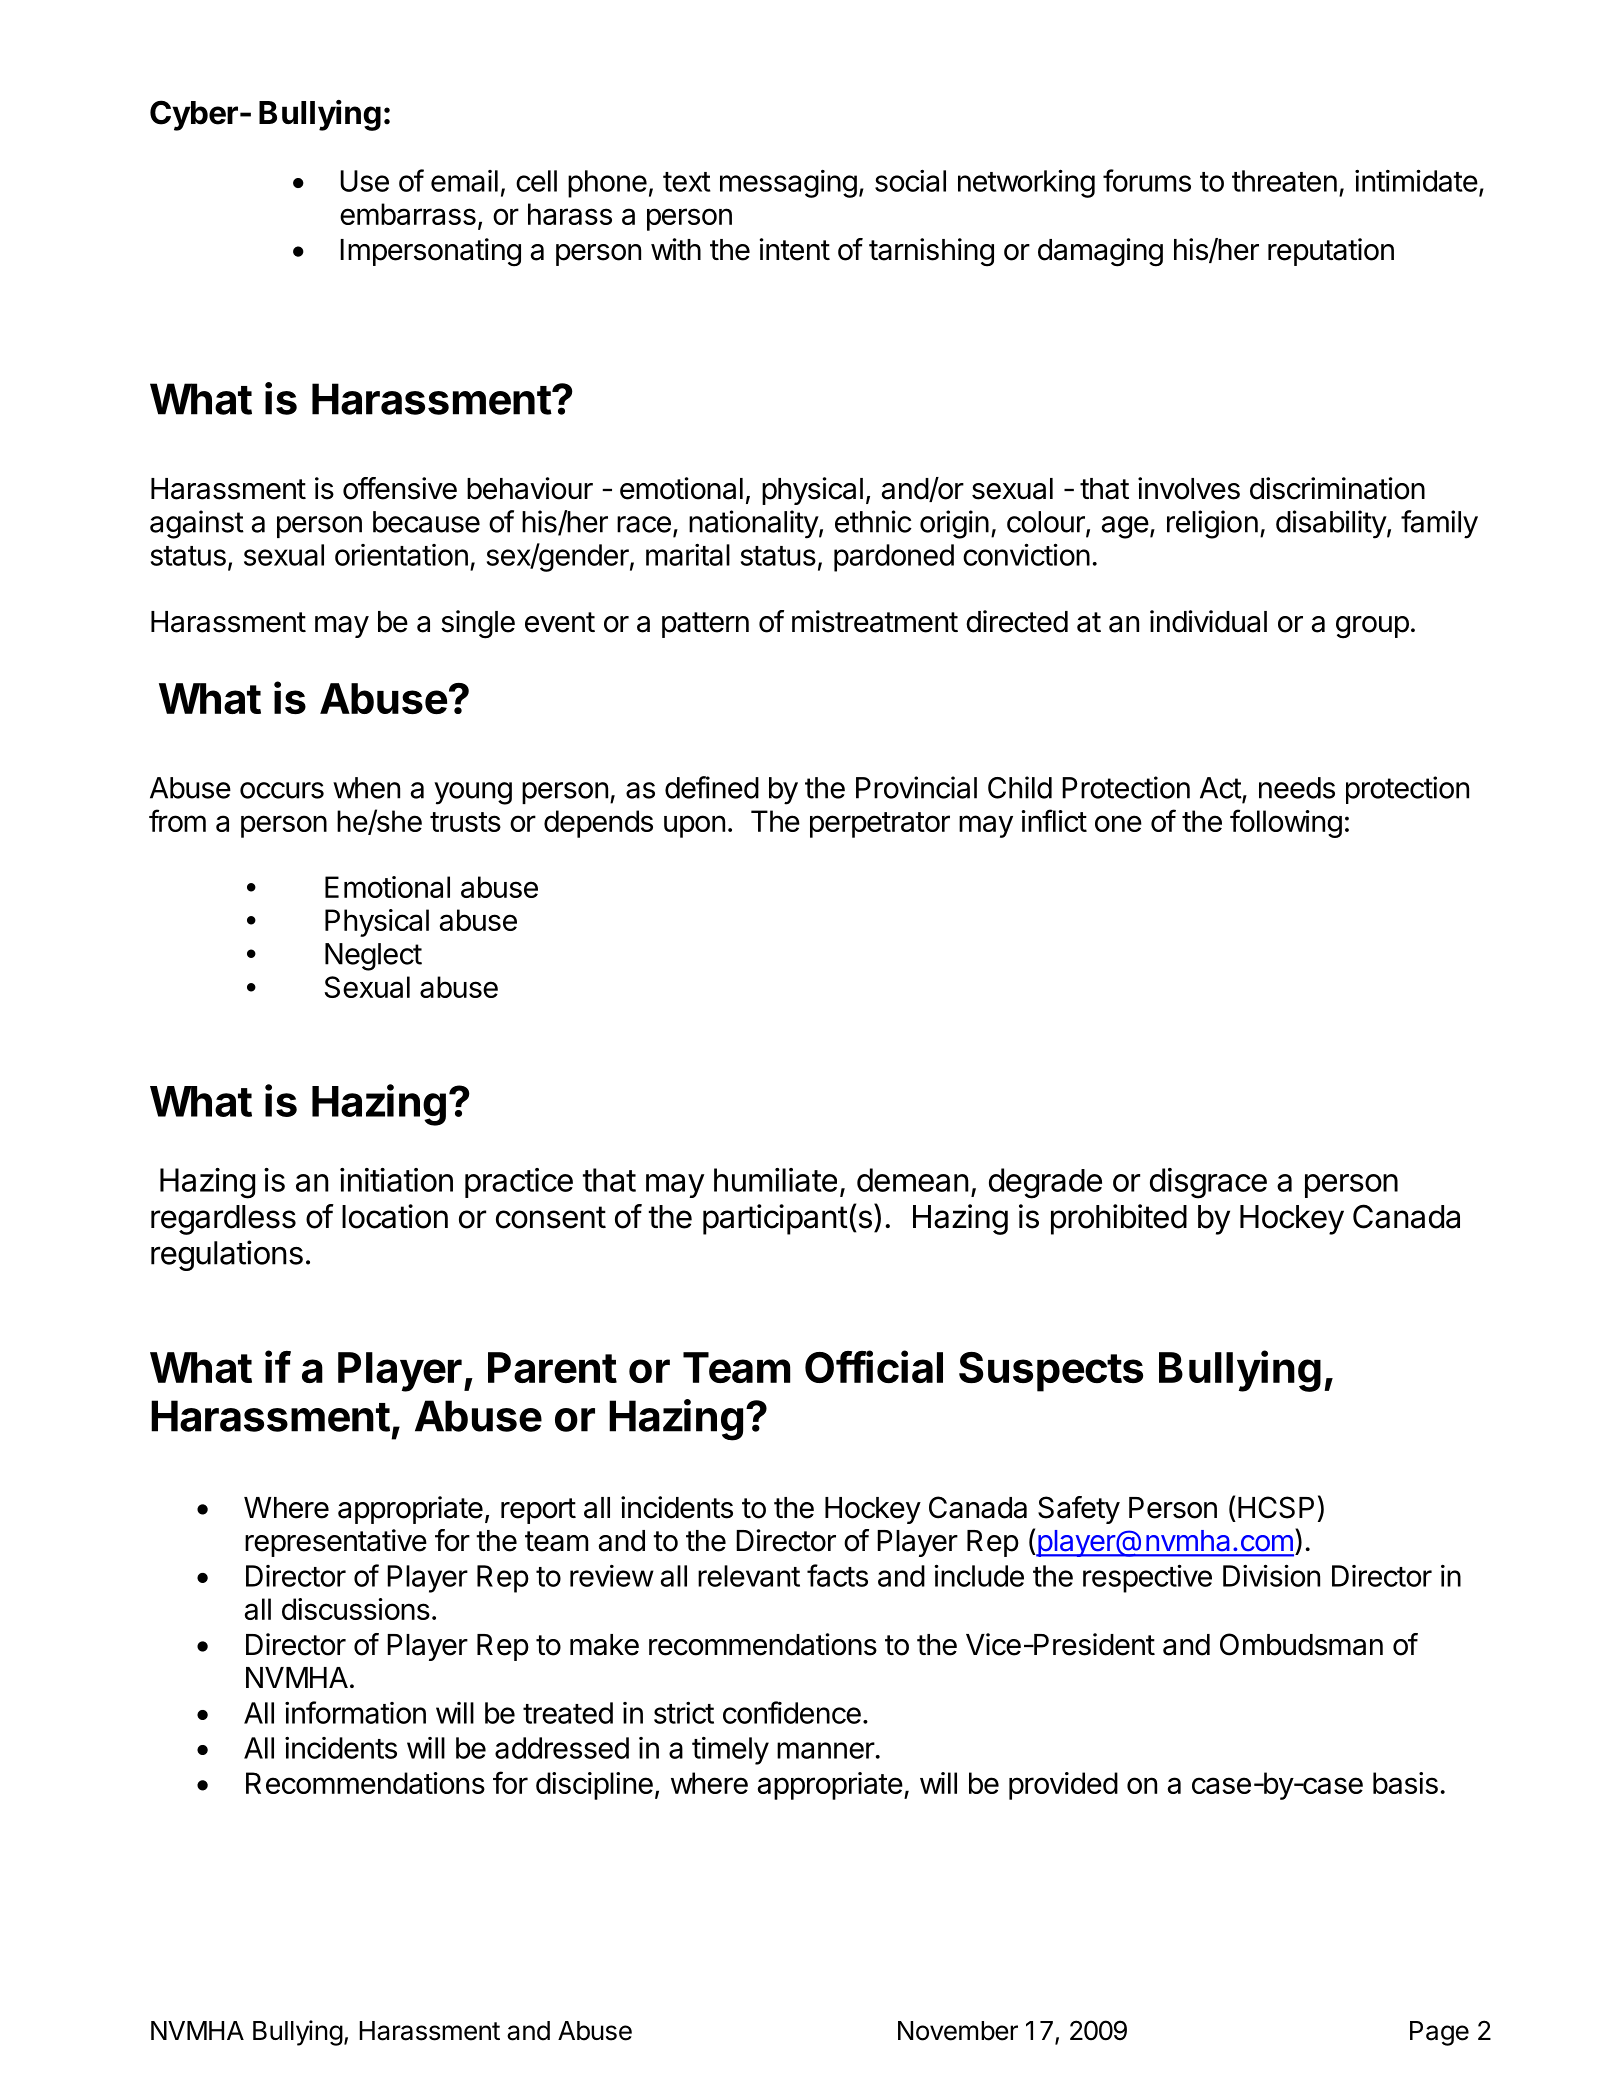 This image has width=1609, height=2083. Describe the element at coordinates (958, 2031) in the image. I see `November` at that location.
